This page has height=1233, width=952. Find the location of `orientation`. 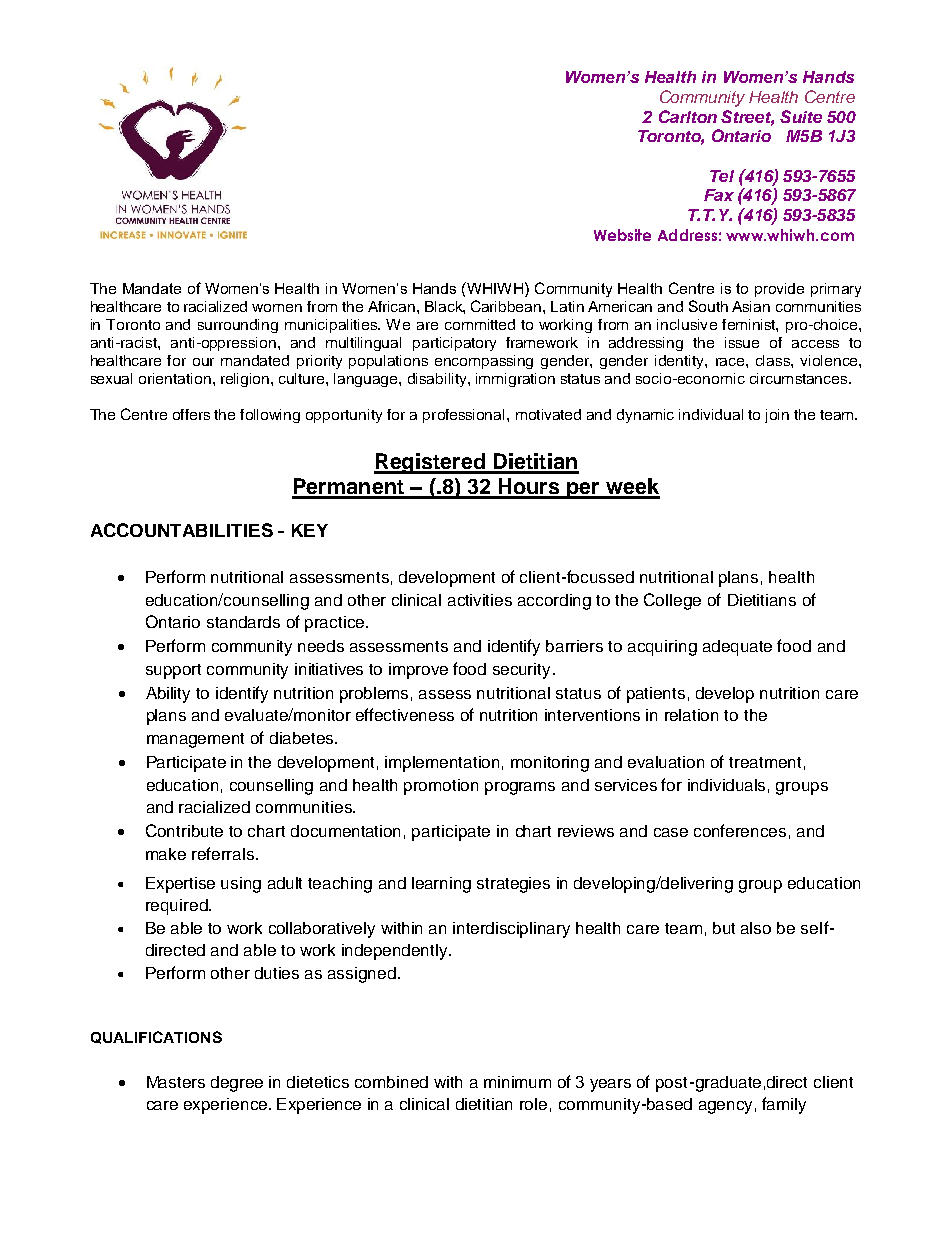

orientation is located at coordinates (175, 378).
